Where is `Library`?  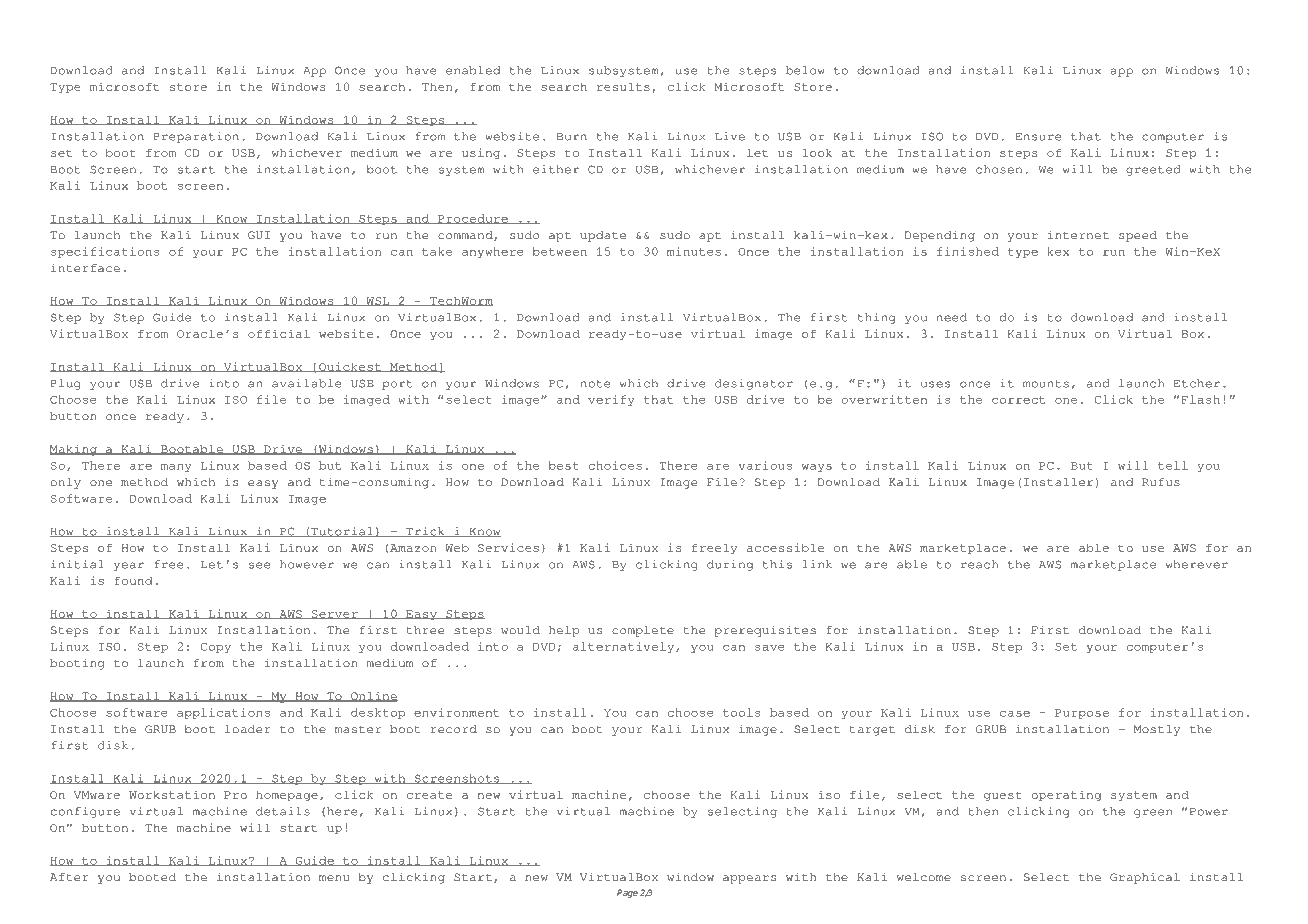
Library is located at coordinates (137, 28).
